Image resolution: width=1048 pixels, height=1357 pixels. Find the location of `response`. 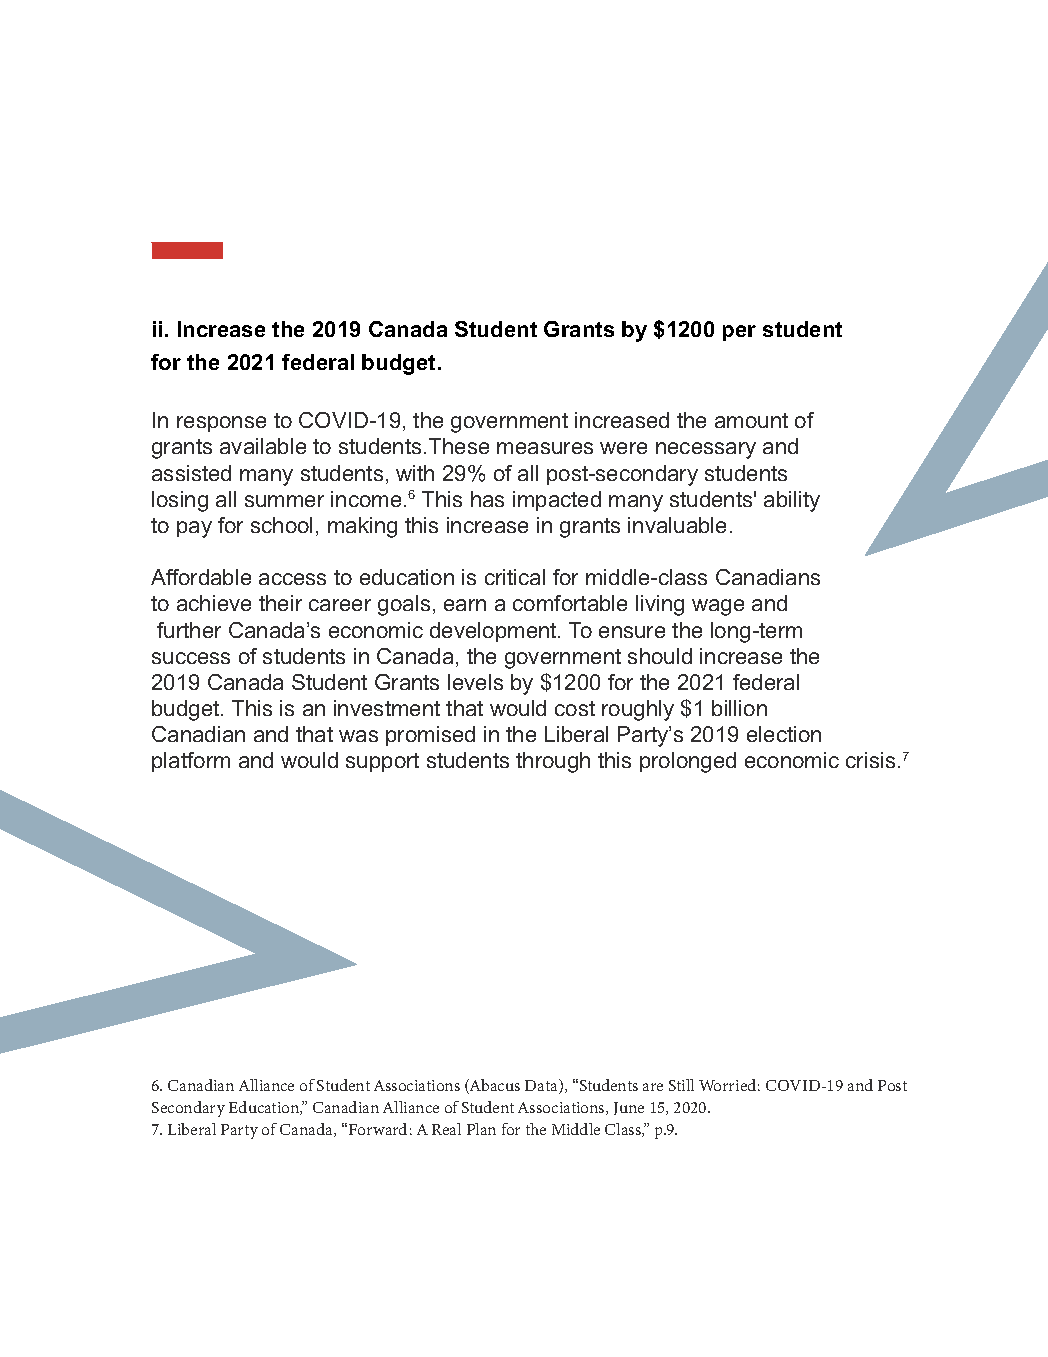

response is located at coordinates (221, 424).
